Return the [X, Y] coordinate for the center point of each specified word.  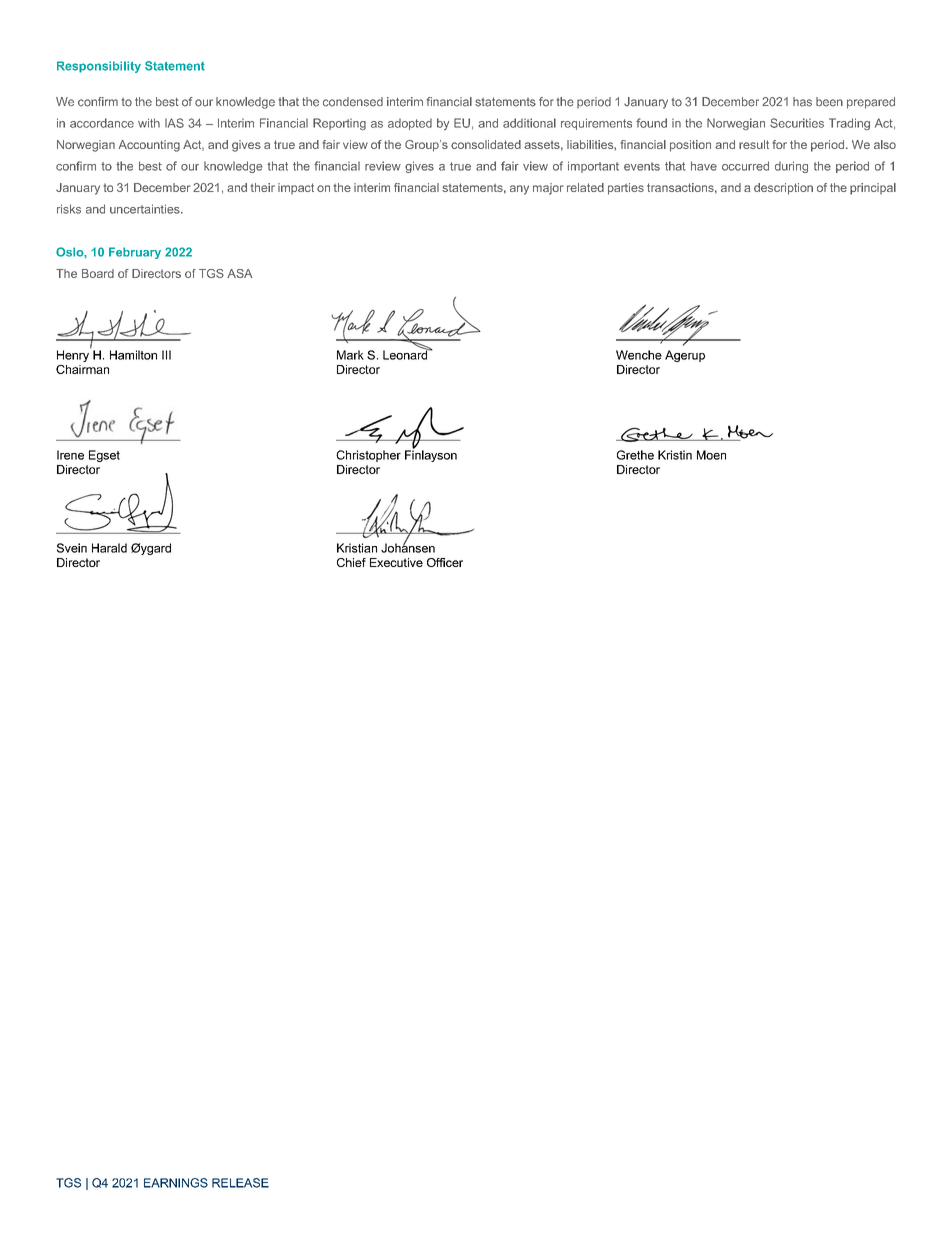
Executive [396, 562]
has [802, 102]
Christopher [368, 456]
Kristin [675, 455]
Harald [109, 548]
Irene [70, 455]
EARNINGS [176, 1183]
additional [529, 123]
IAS [174, 123]
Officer [445, 562]
